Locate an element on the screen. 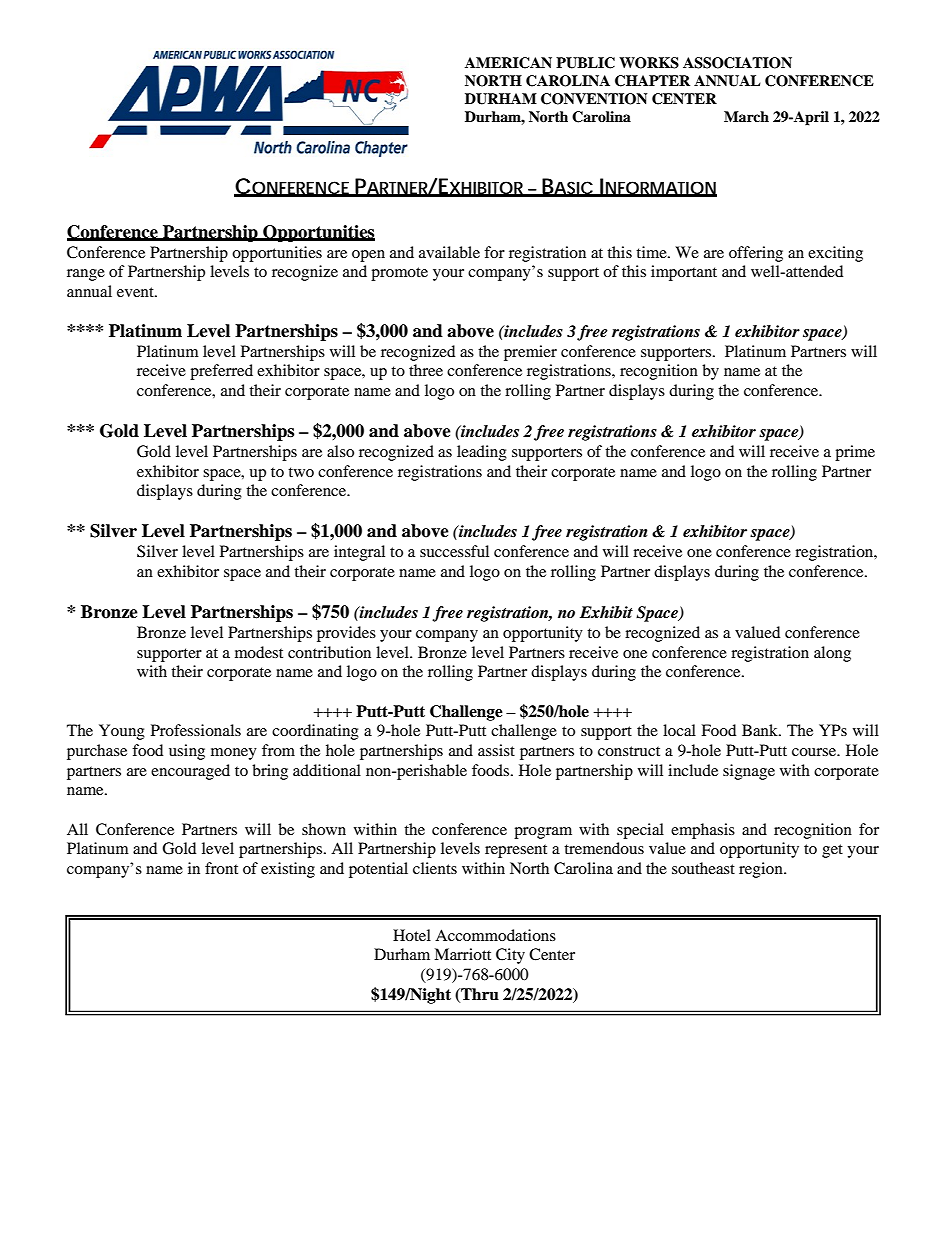 Image resolution: width=952 pixels, height=1233 pixels. promote is located at coordinates (399, 274).
